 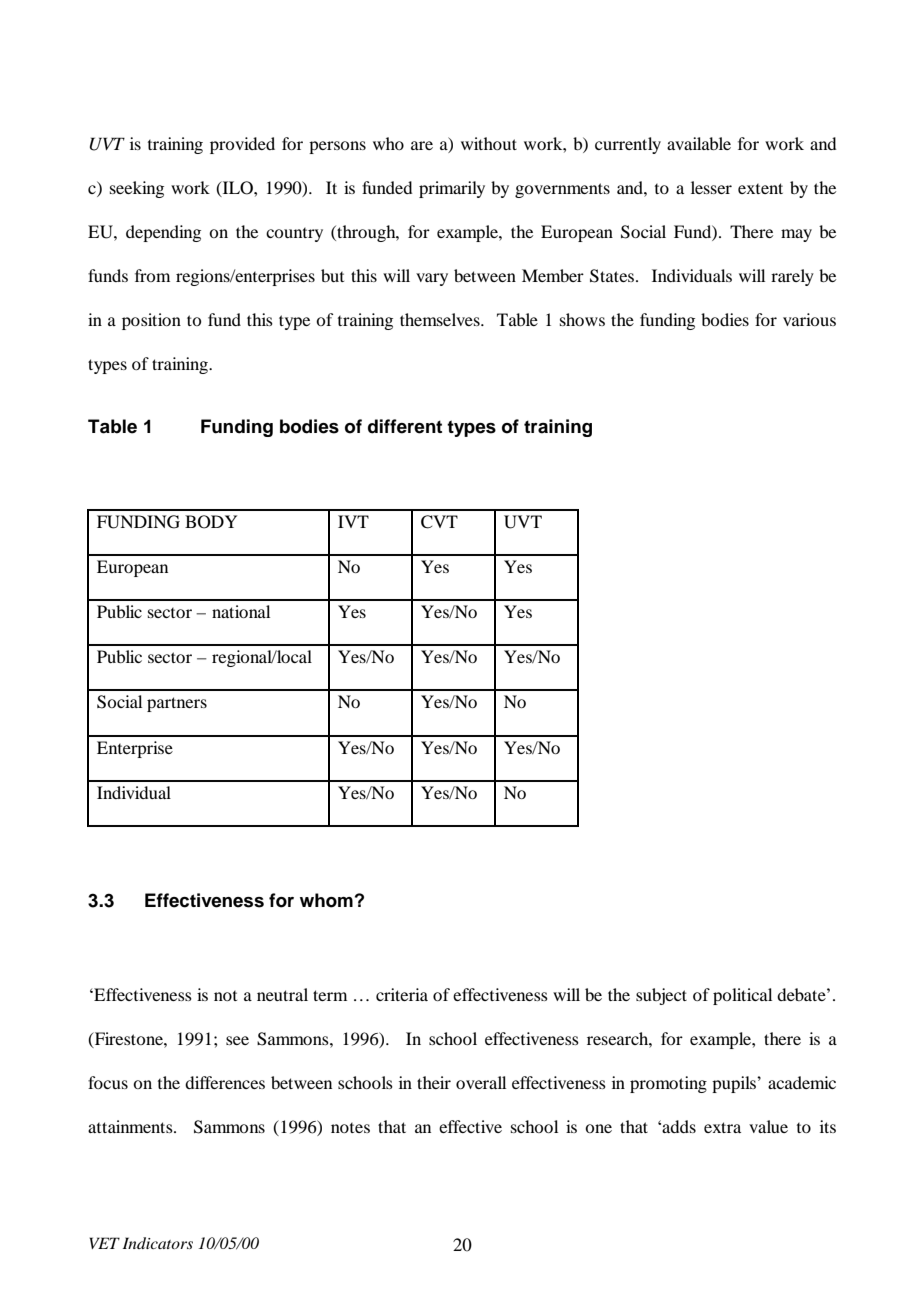 What do you see at coordinates (177, 704) in the screenshot?
I see `partners` at bounding box center [177, 704].
